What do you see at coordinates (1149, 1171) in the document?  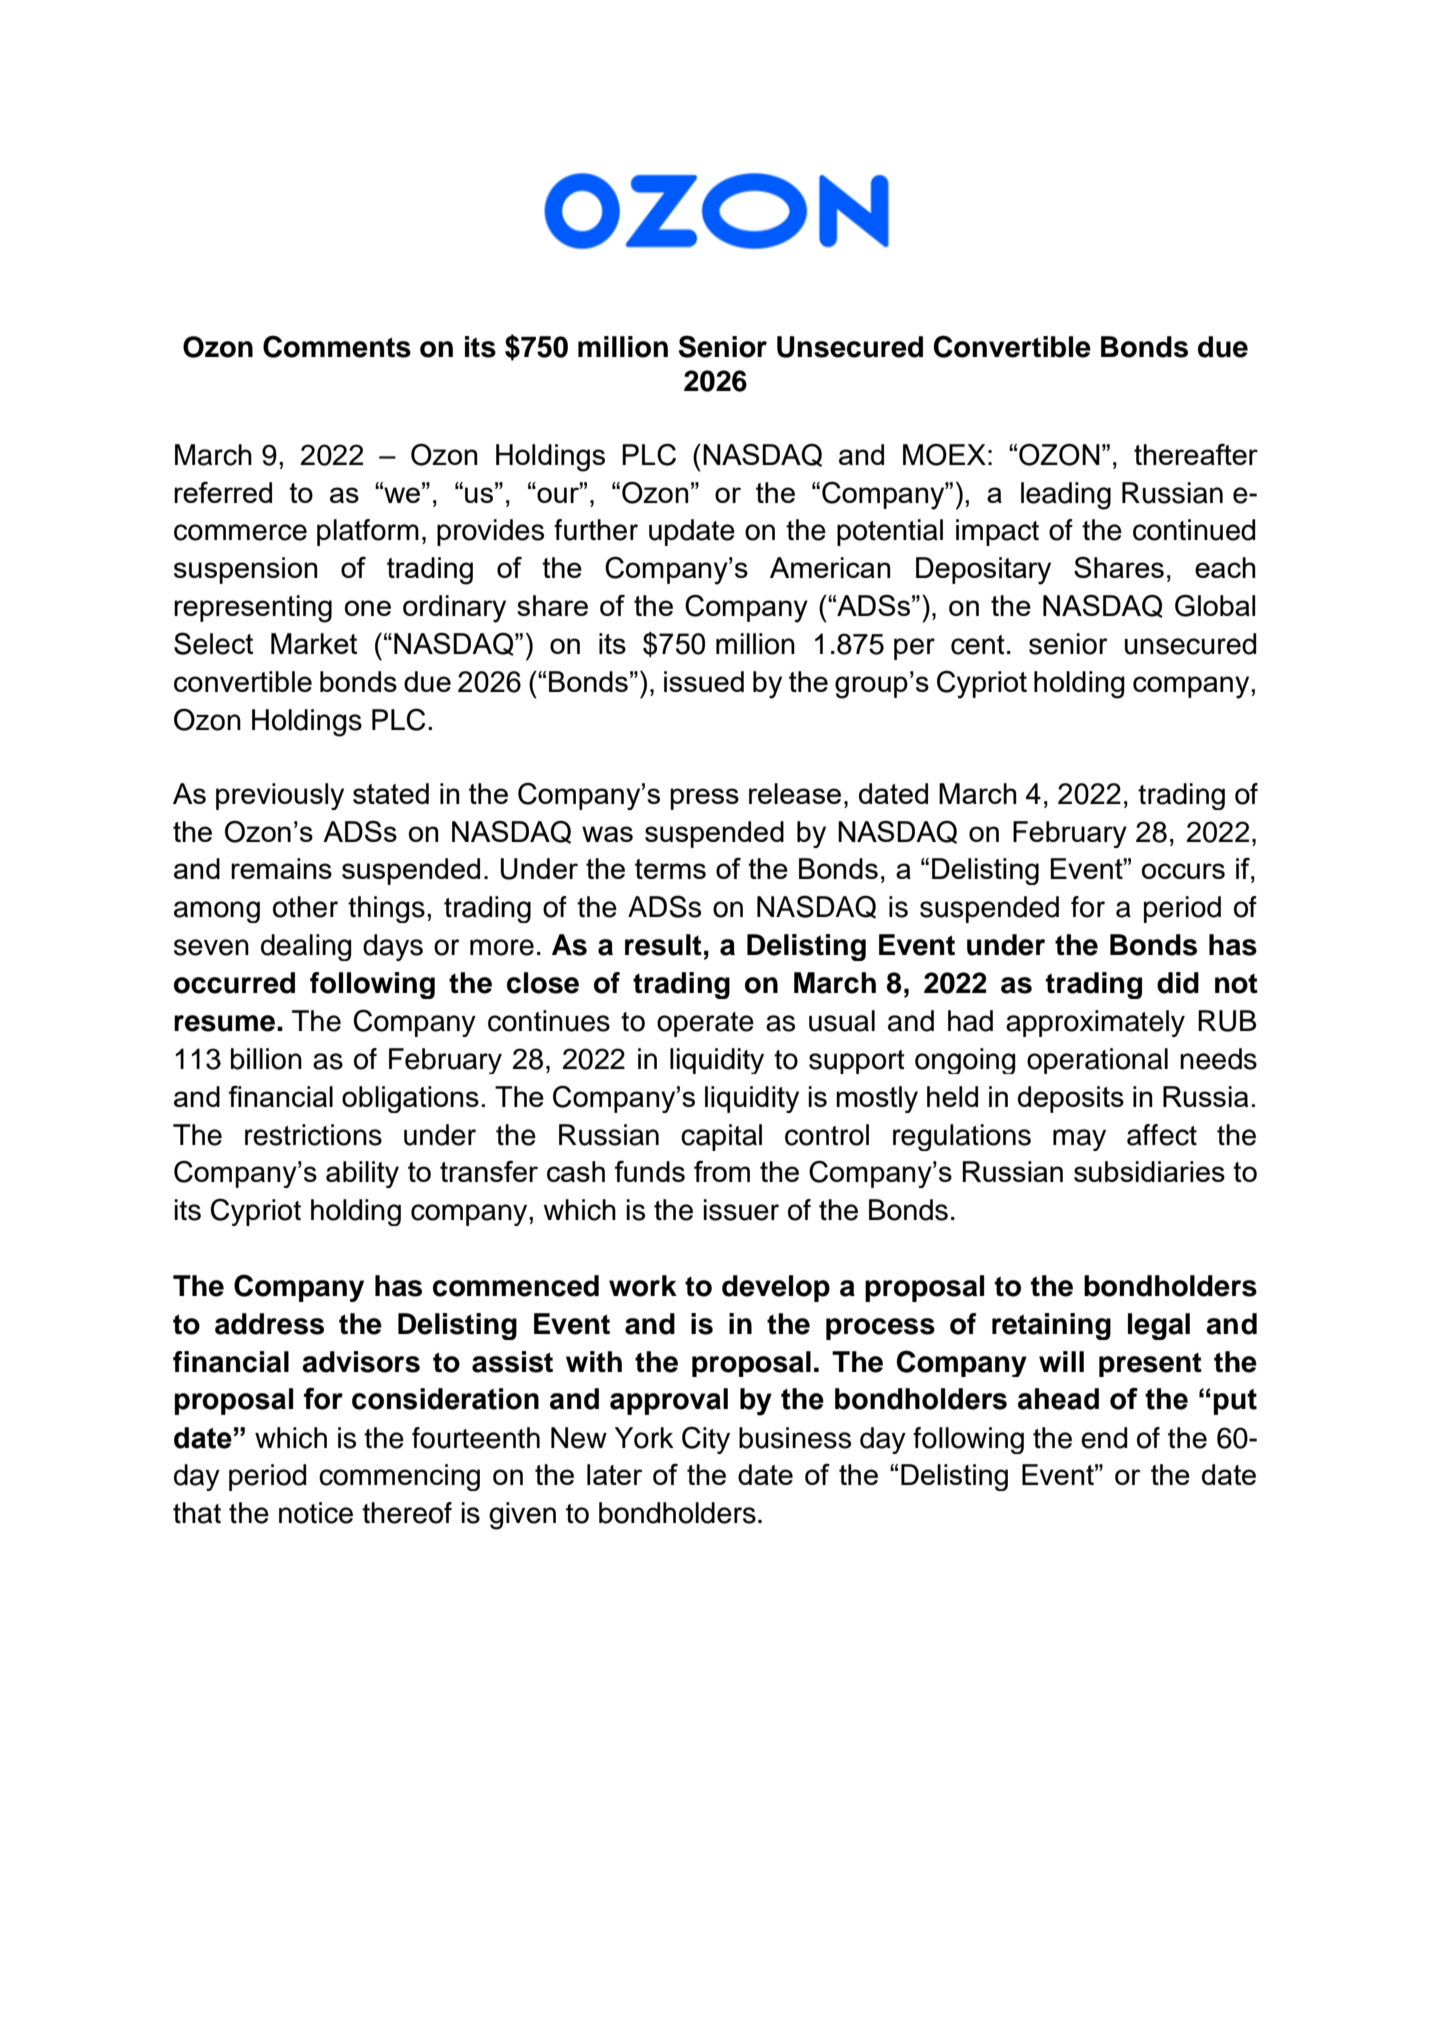 I see `subsidiaries` at bounding box center [1149, 1171].
